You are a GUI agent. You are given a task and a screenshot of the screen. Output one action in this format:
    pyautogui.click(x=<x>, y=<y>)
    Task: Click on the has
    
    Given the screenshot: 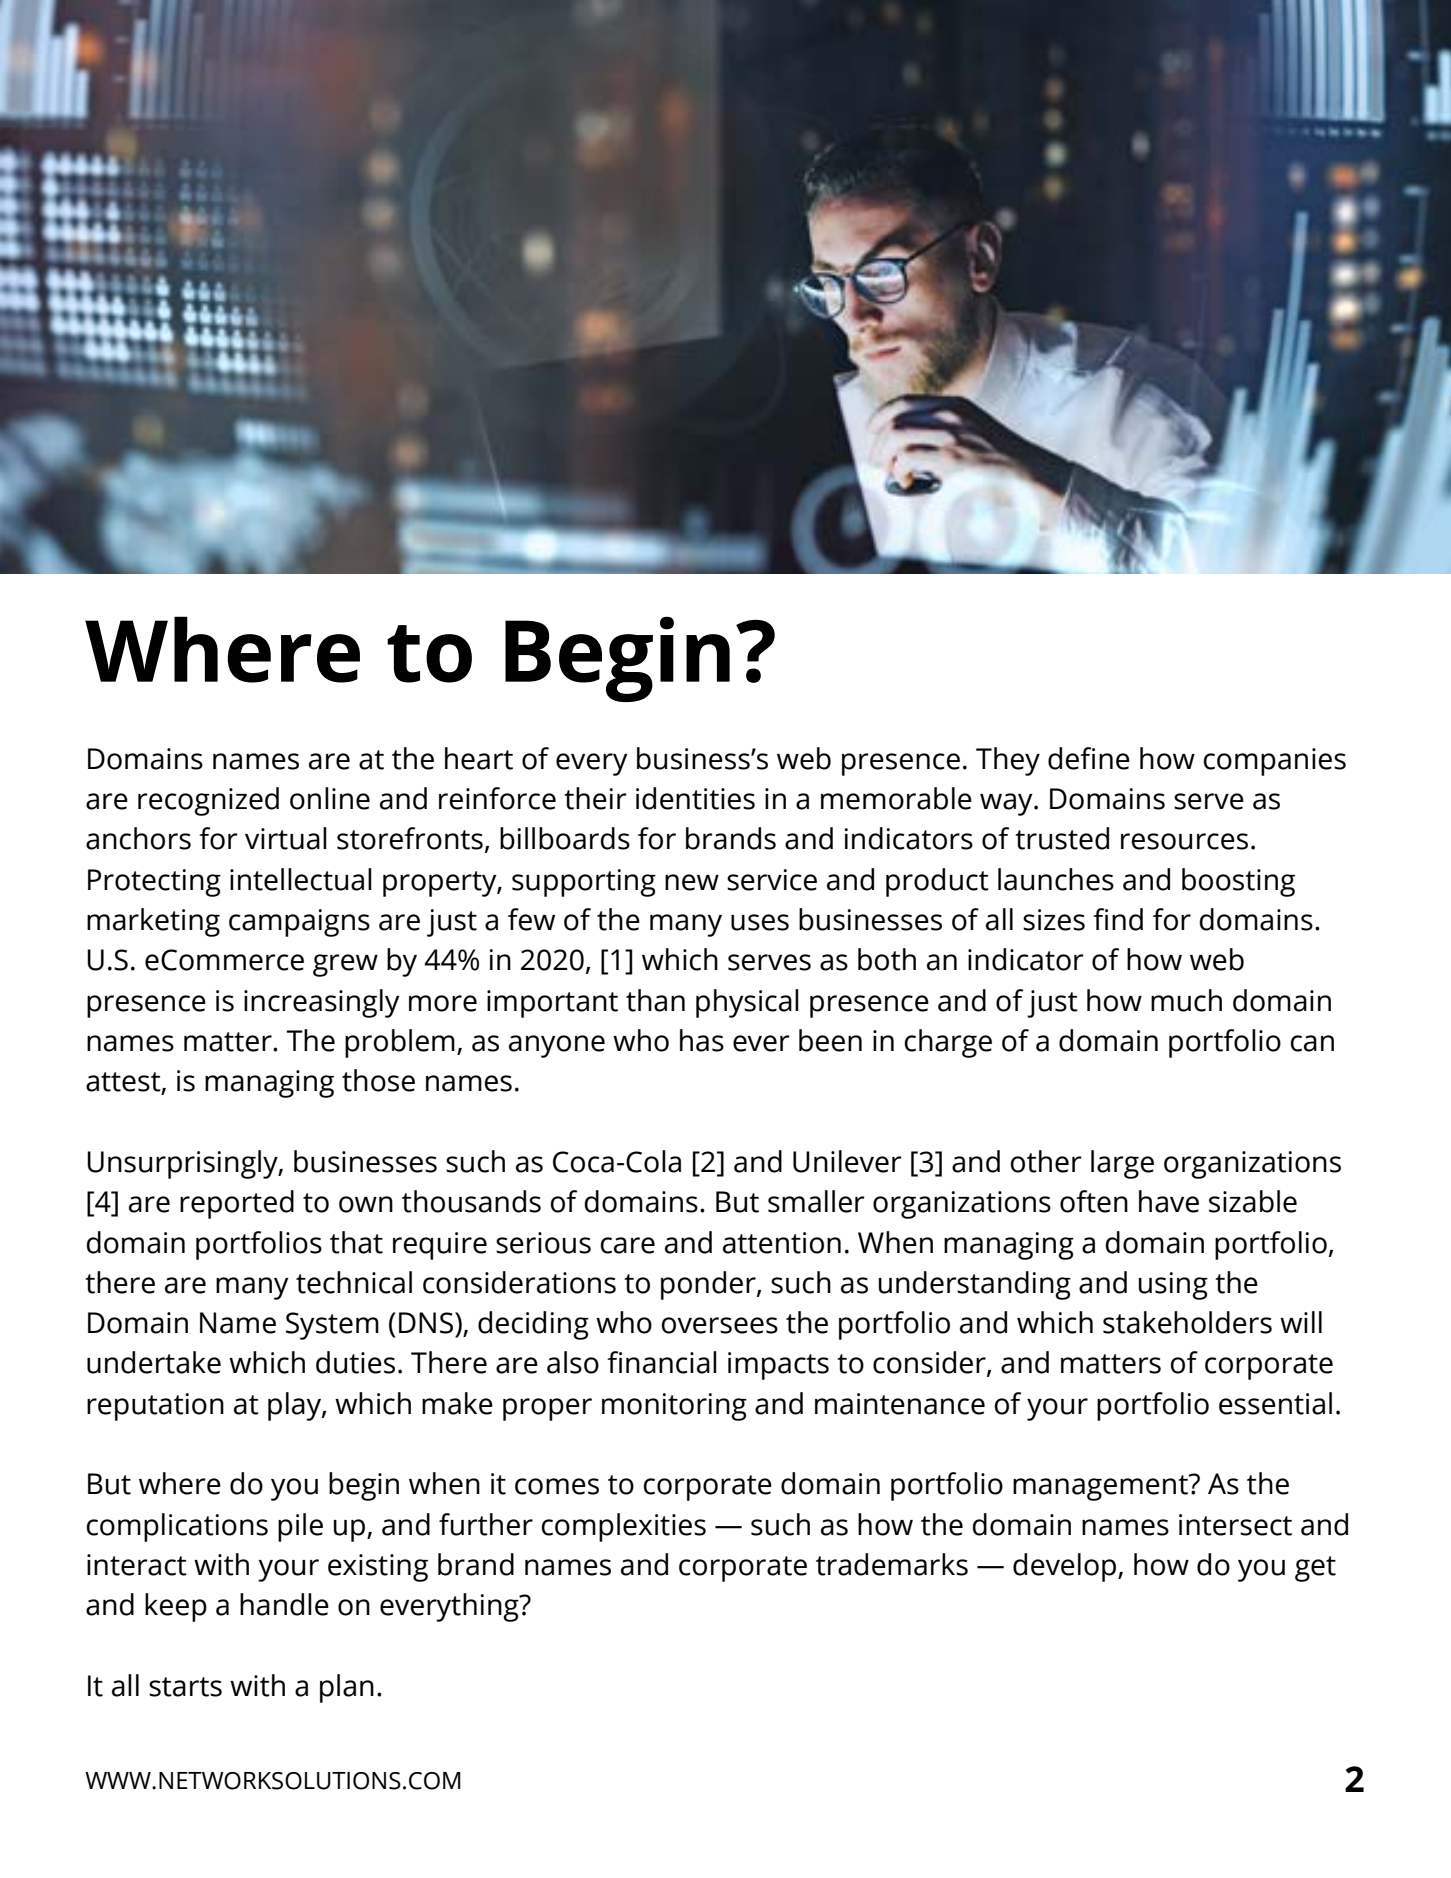 What is the action you would take?
    pyautogui.click(x=702, y=1040)
